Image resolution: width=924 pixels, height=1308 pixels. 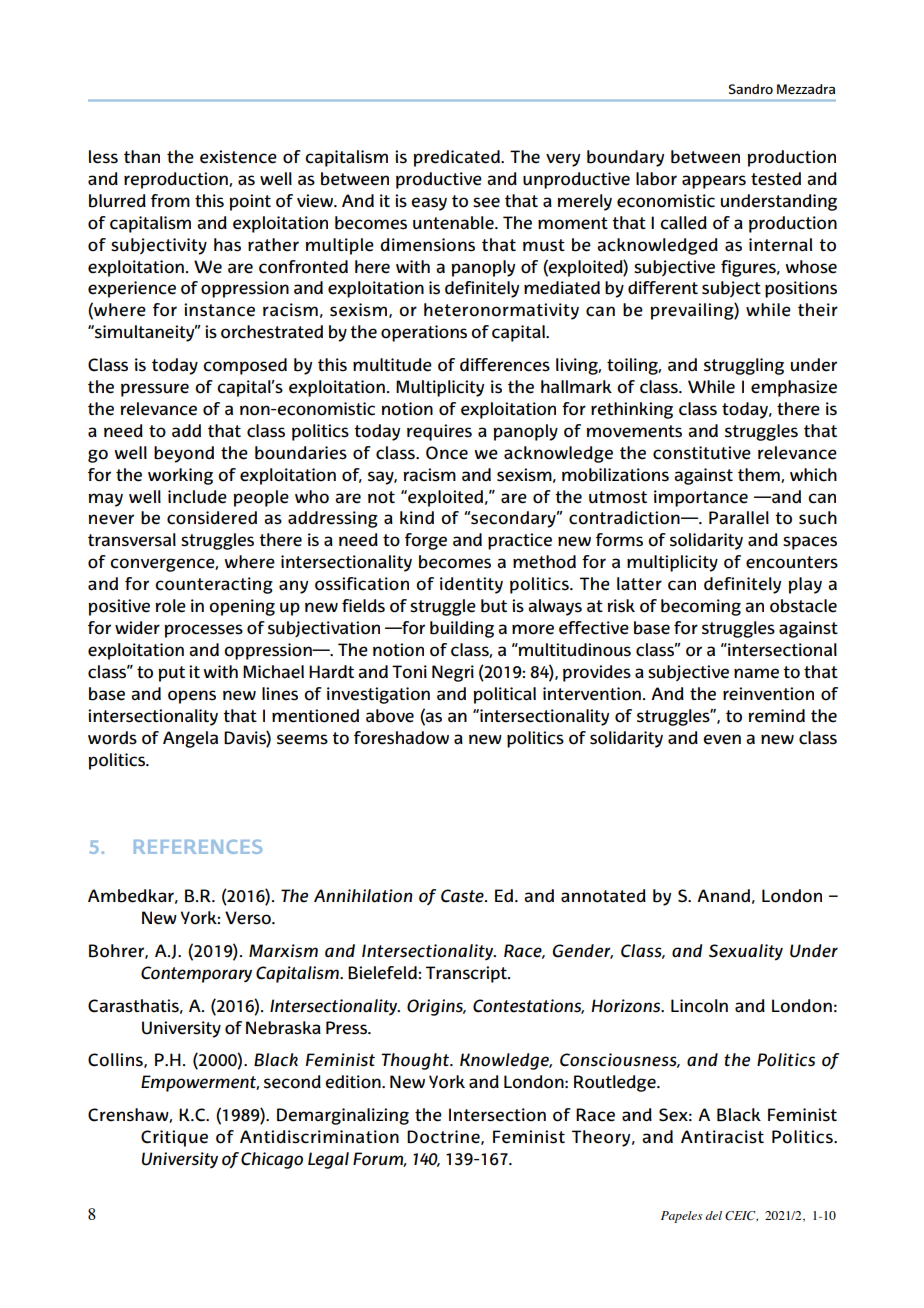 What do you see at coordinates (722, 739) in the page?
I see `even` at bounding box center [722, 739].
